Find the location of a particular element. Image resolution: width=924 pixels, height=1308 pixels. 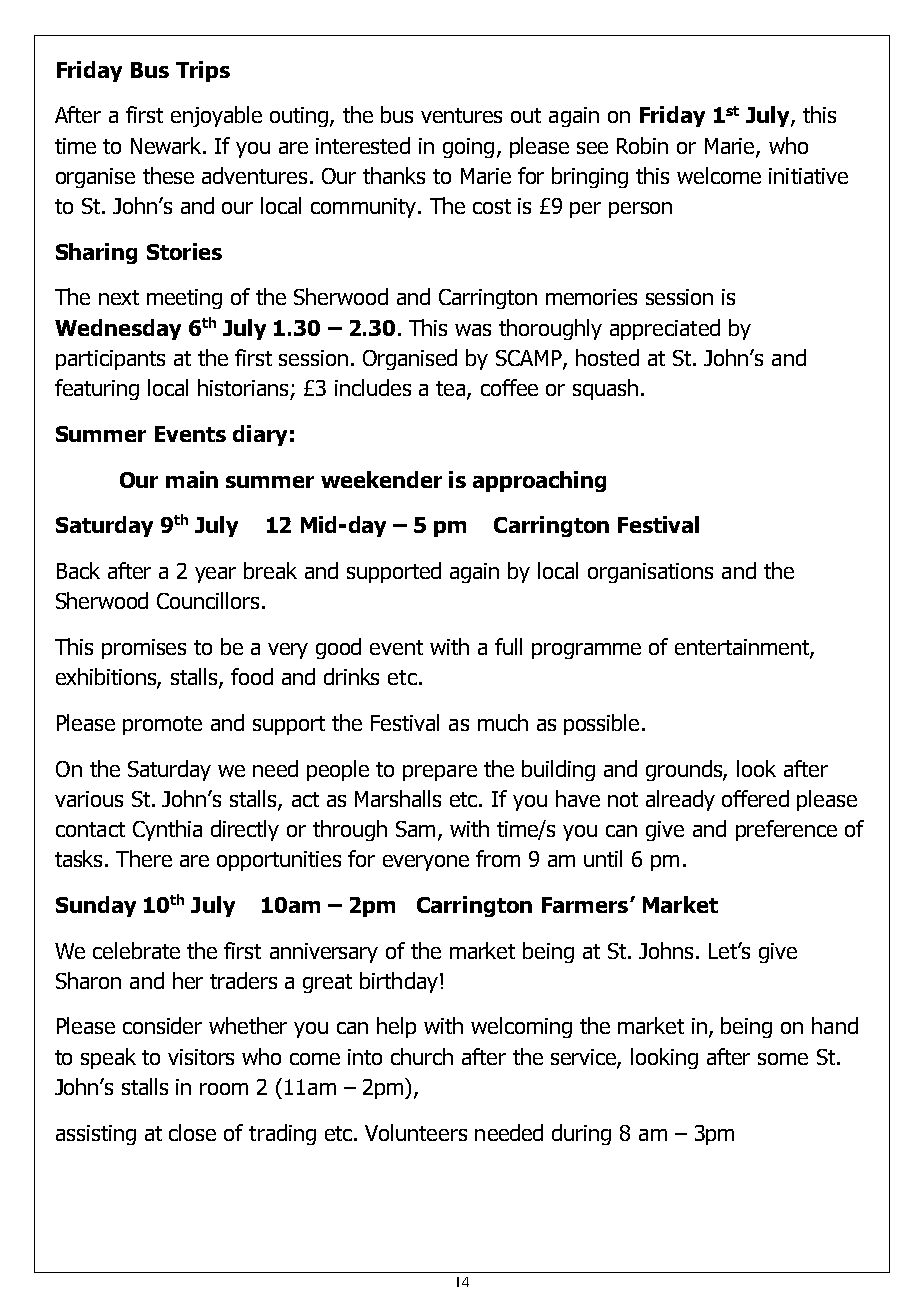

appreciated is located at coordinates (665, 329).
